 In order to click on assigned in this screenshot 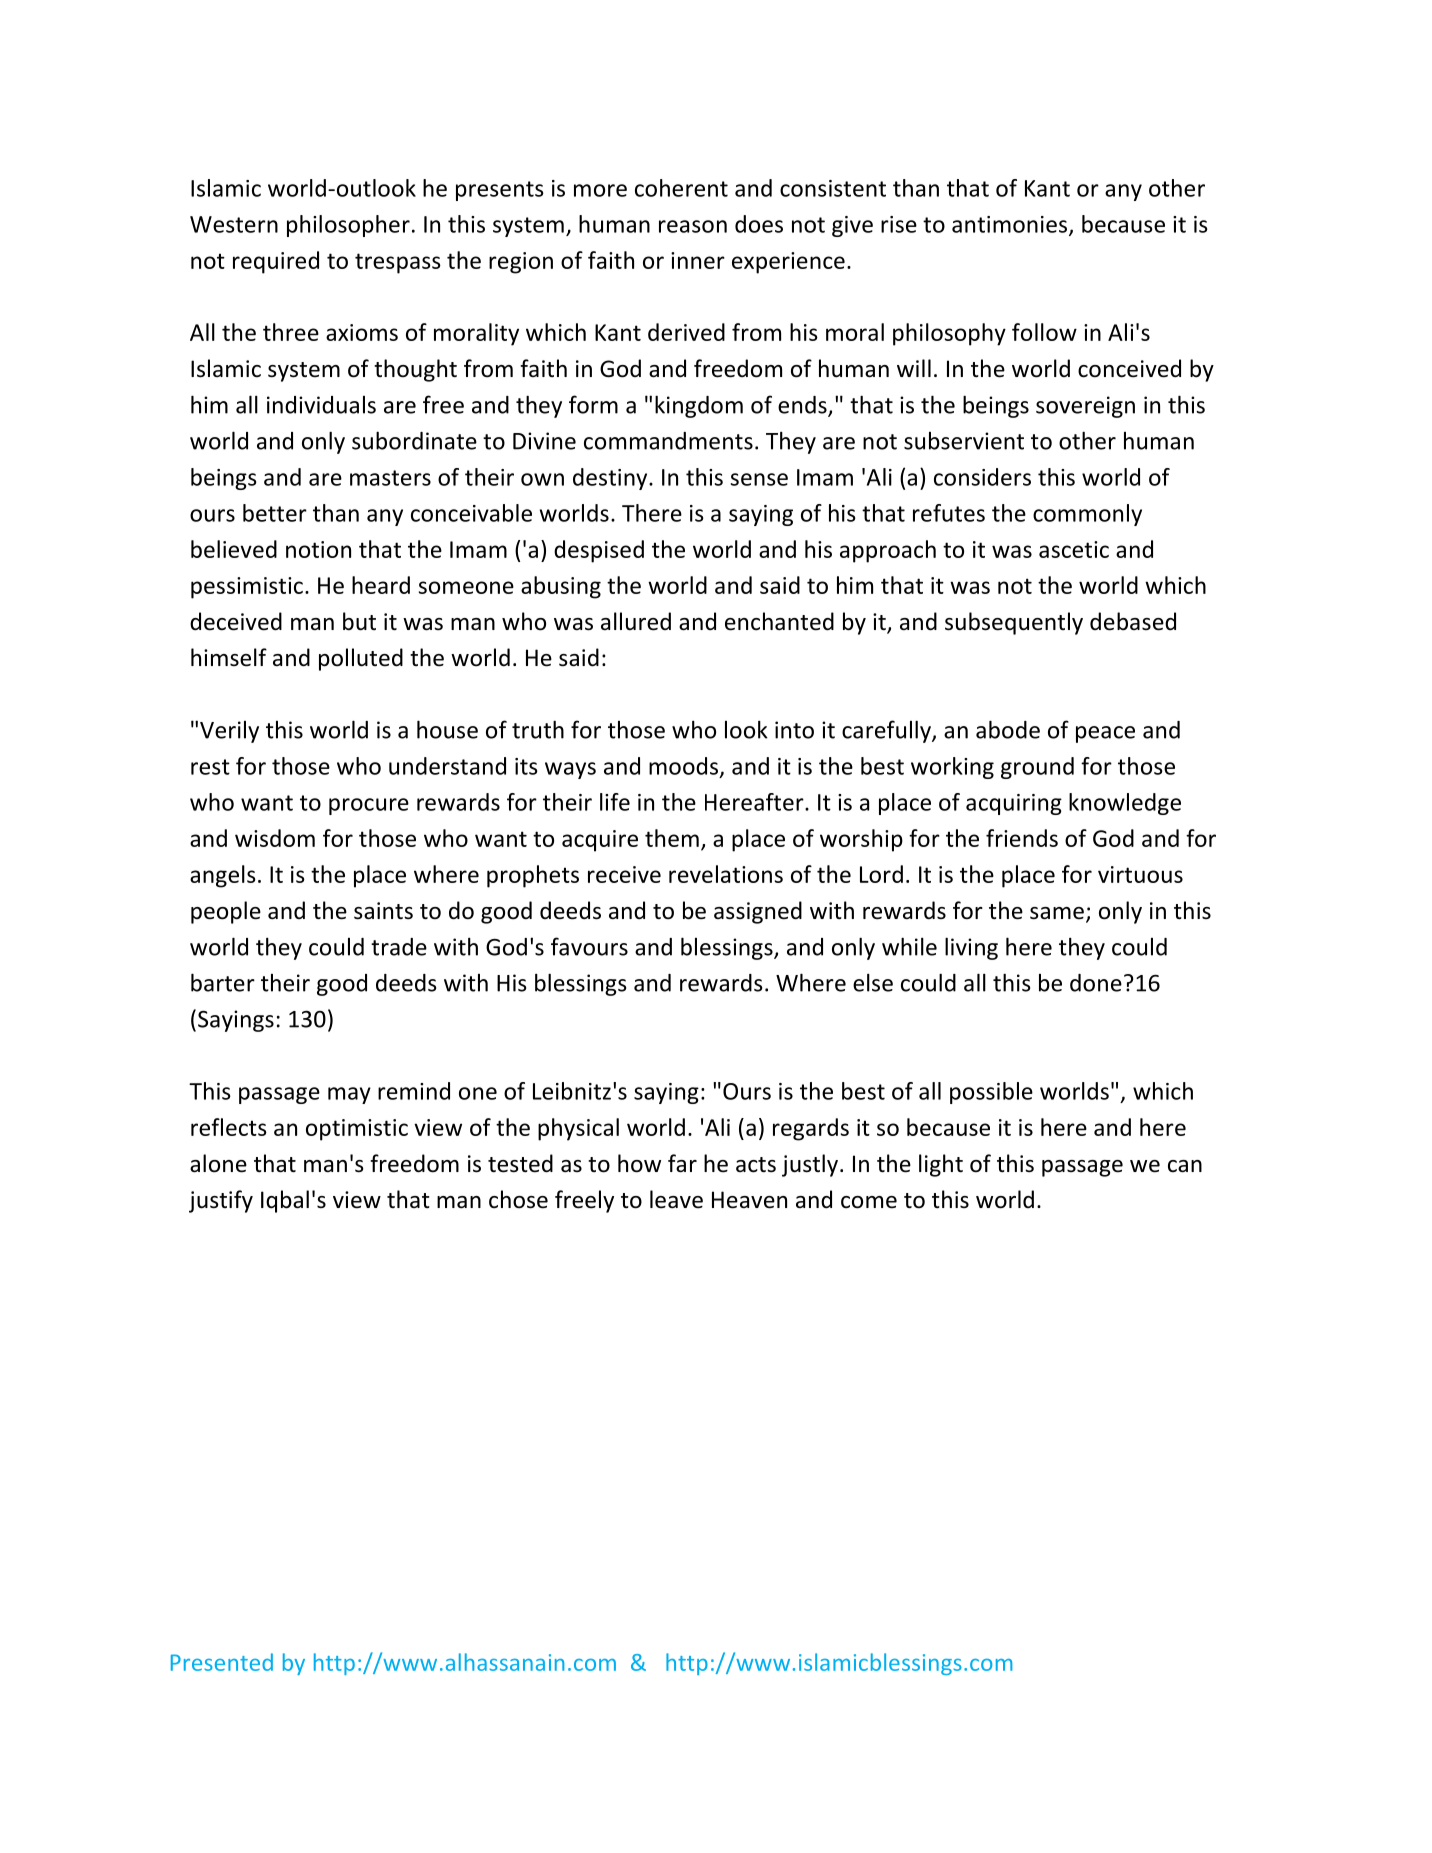, I will do `click(758, 912)`.
